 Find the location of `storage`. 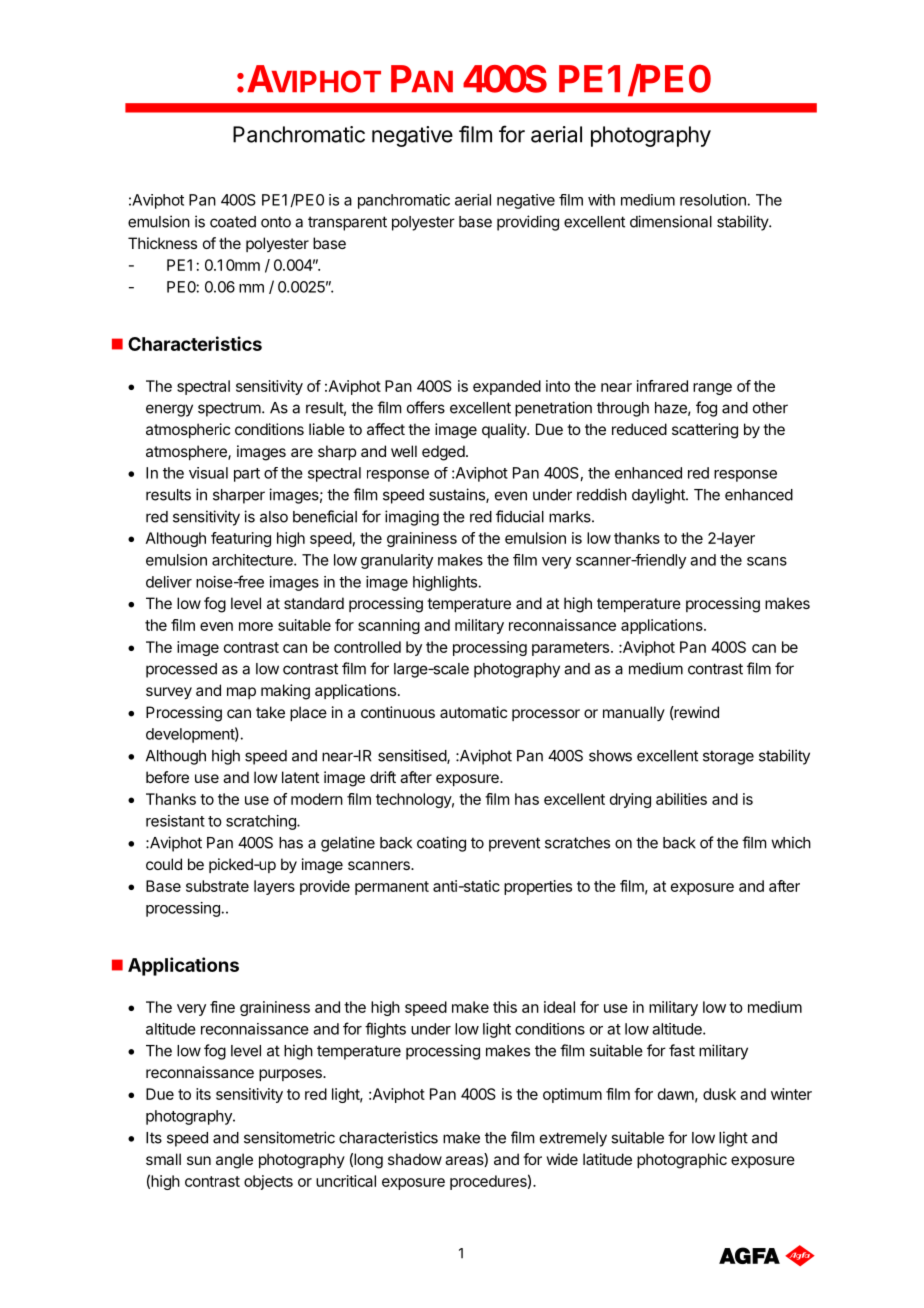

storage is located at coordinates (728, 757).
